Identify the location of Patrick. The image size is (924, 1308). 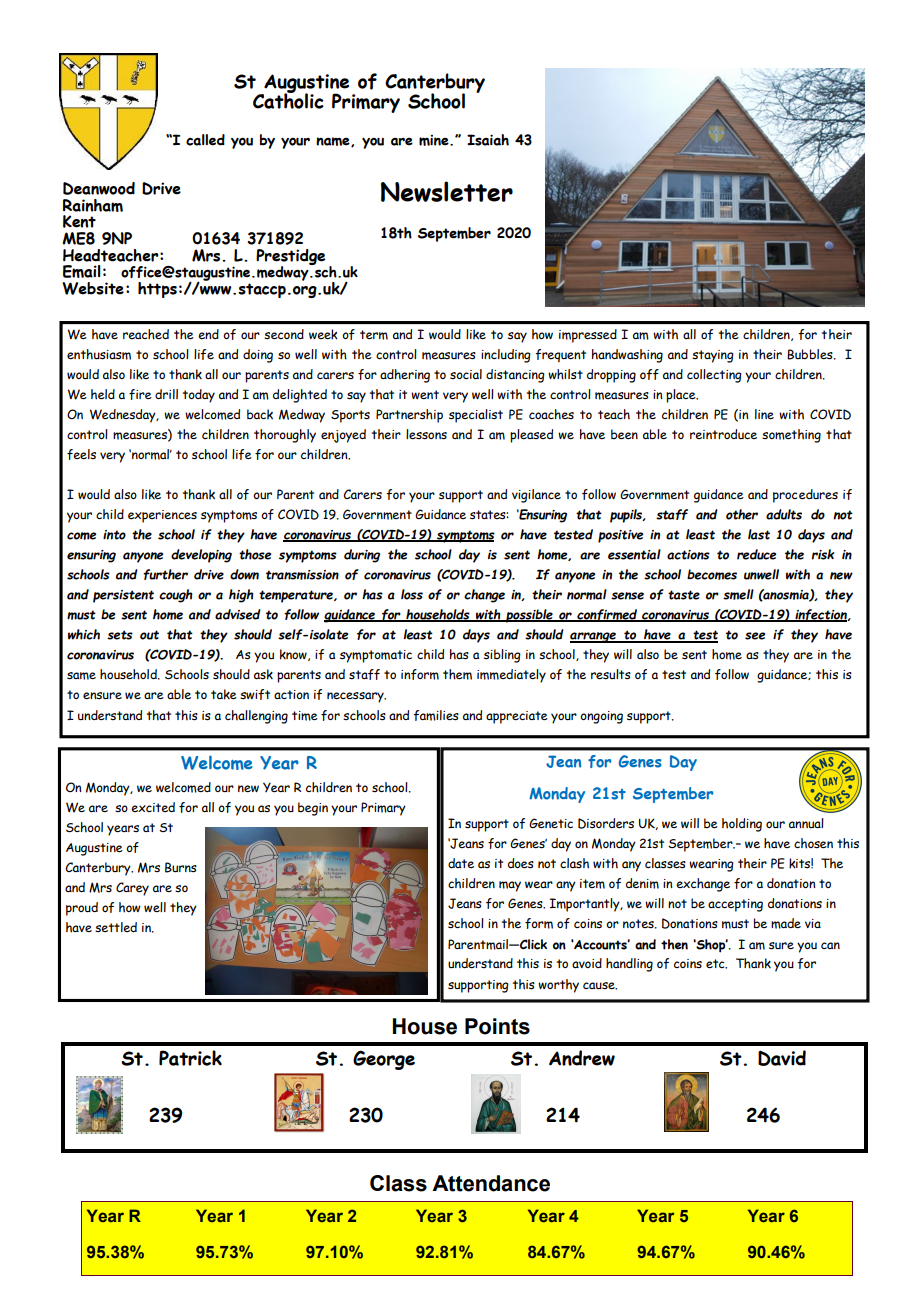
(190, 1058).
